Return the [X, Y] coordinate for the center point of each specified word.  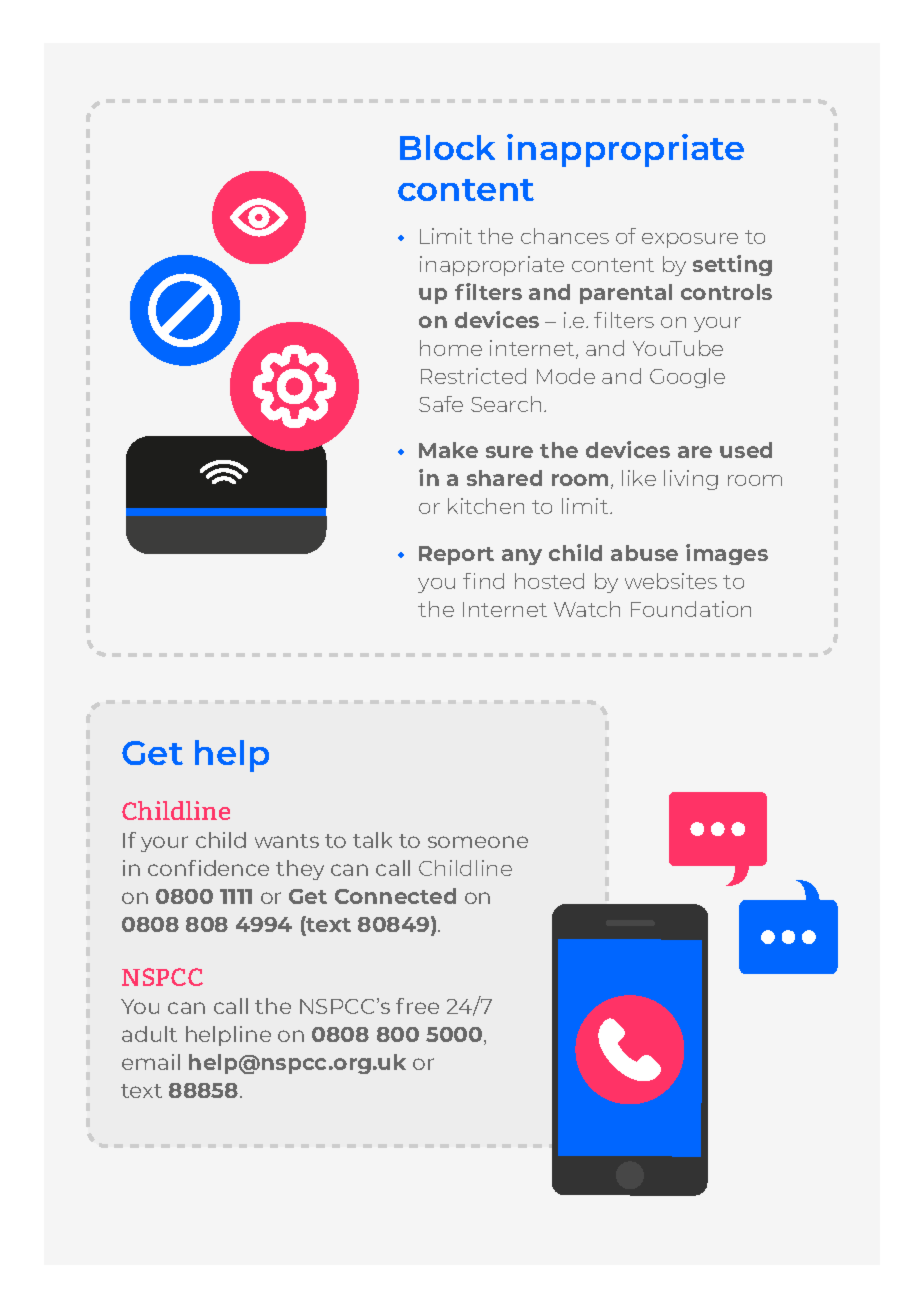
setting [732, 265]
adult [149, 1034]
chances [565, 236]
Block [447, 147]
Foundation [691, 609]
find [483, 581]
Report [456, 555]
